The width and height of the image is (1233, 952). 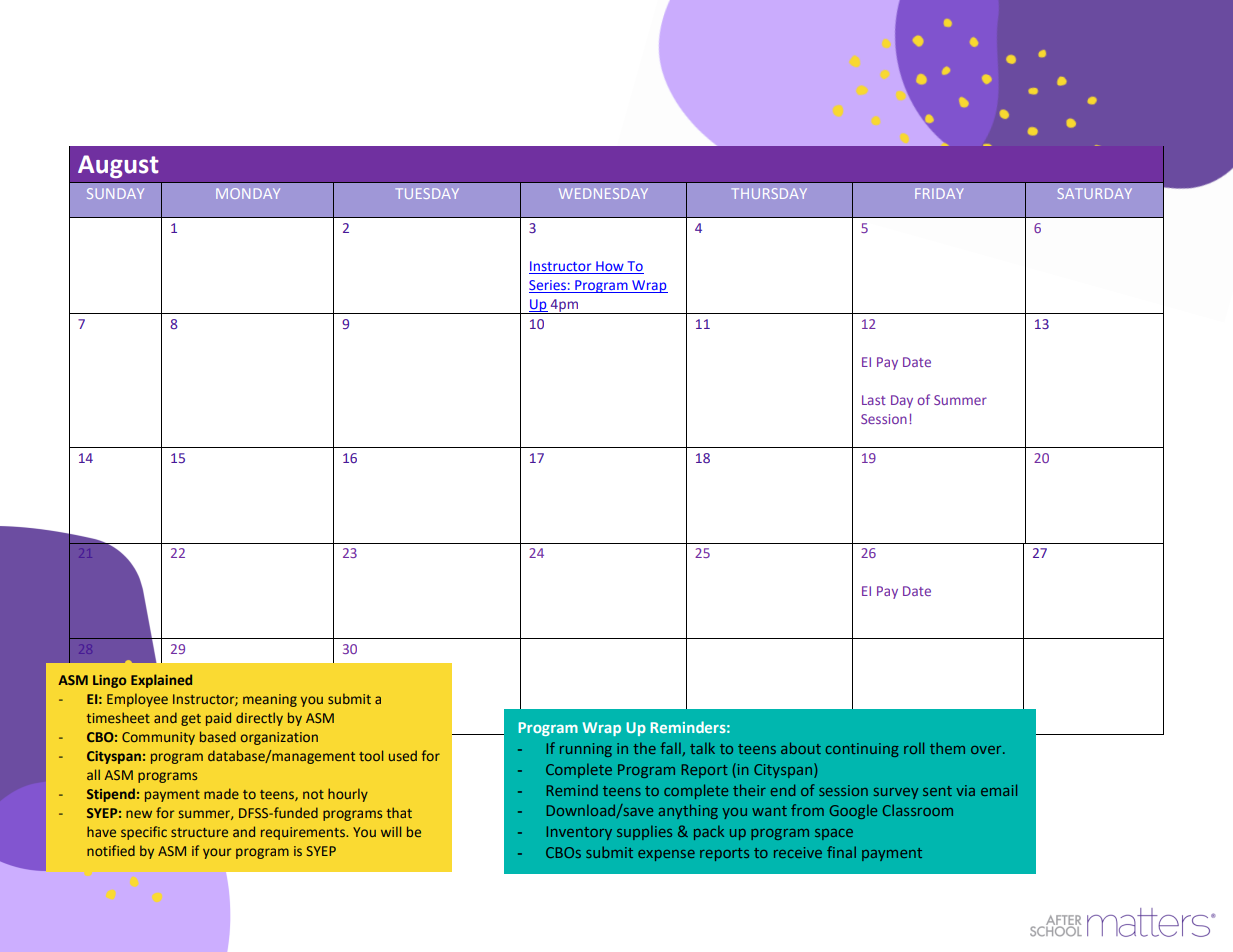 I want to click on WEDNESDAY, so click(x=603, y=193).
